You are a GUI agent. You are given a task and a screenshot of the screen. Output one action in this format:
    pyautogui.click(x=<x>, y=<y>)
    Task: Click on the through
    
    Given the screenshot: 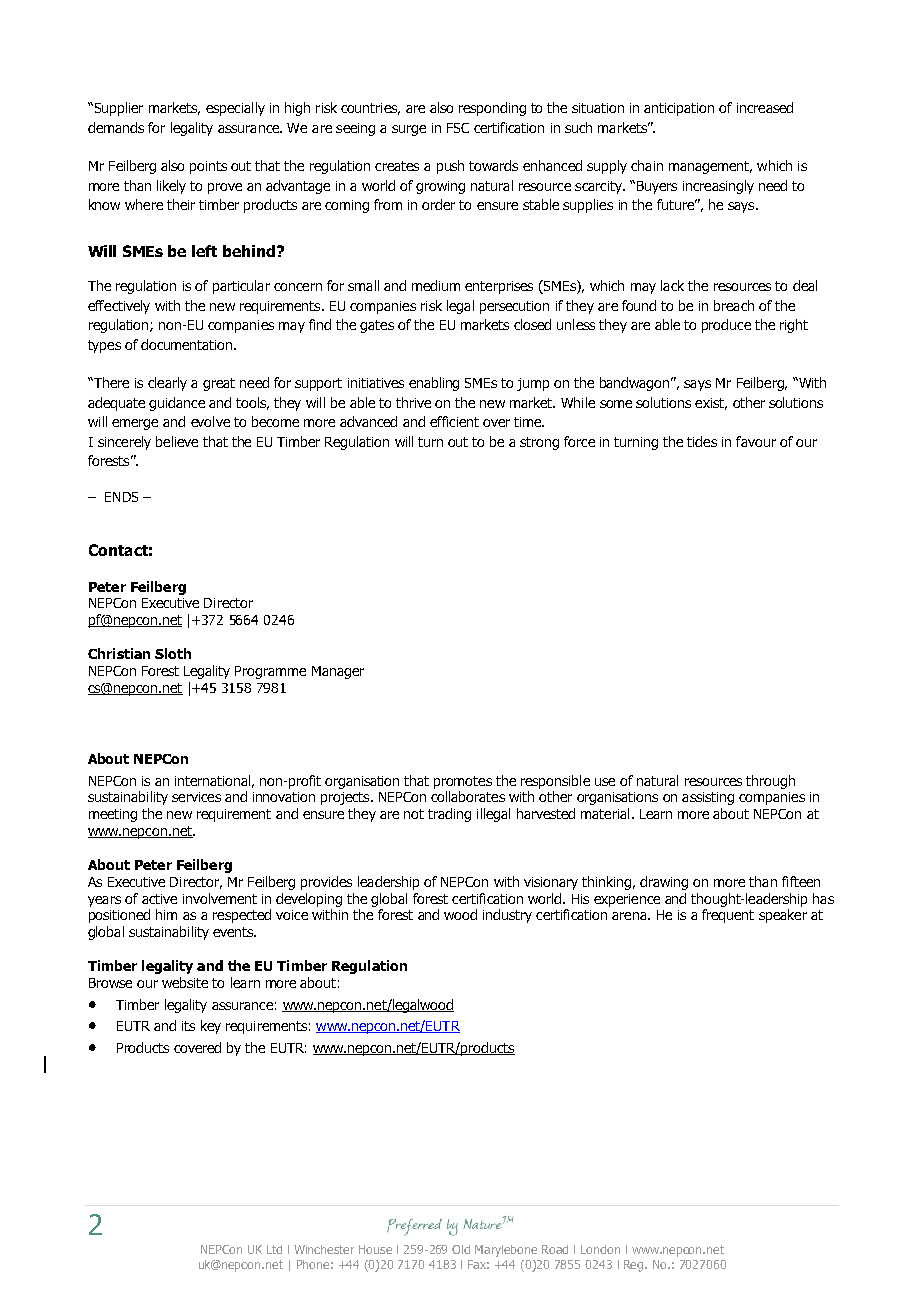 What is the action you would take?
    pyautogui.click(x=770, y=782)
